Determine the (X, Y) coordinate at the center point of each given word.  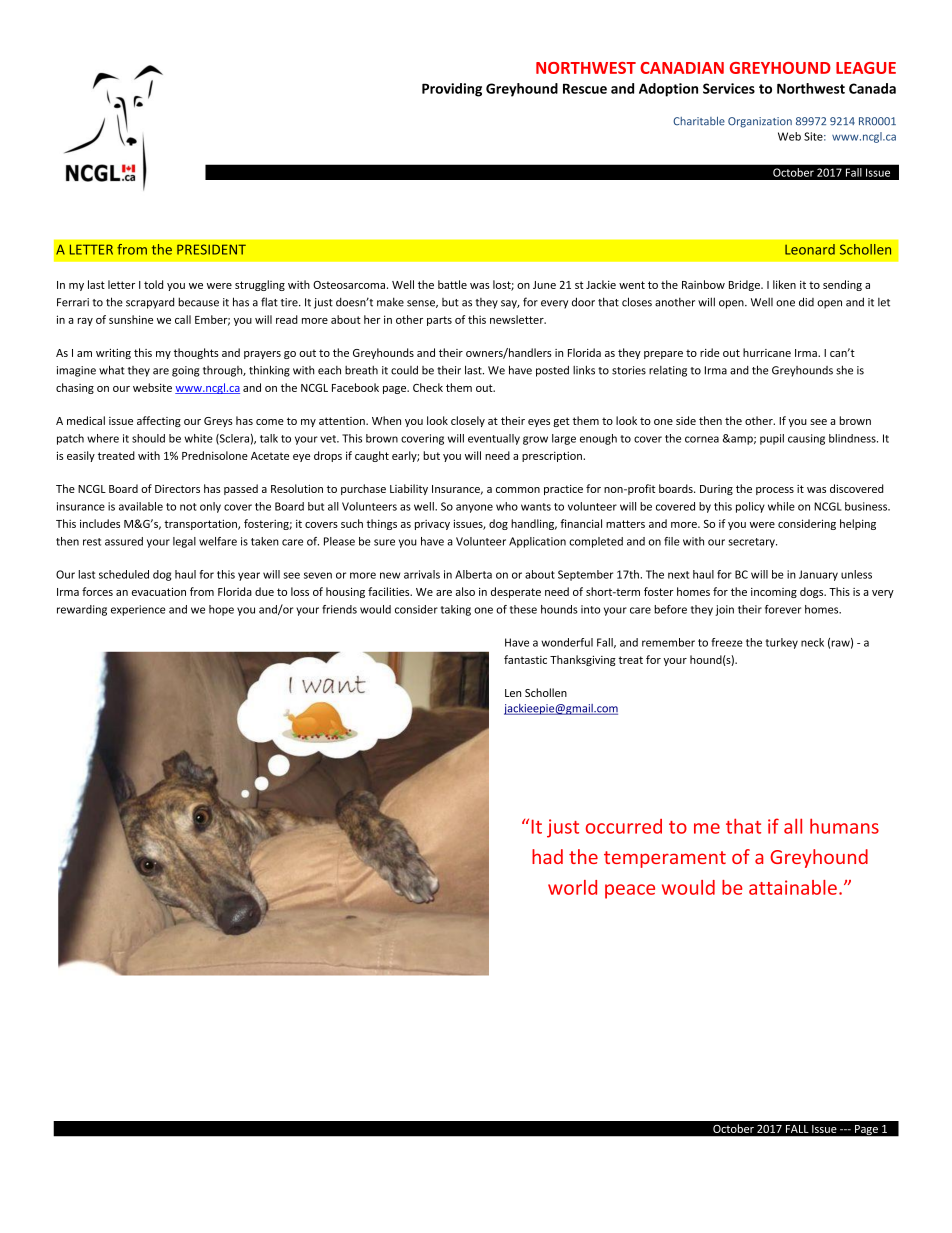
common (518, 490)
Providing (452, 90)
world (572, 887)
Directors (177, 489)
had (547, 856)
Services (729, 88)
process (775, 491)
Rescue (585, 88)
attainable (793, 887)
